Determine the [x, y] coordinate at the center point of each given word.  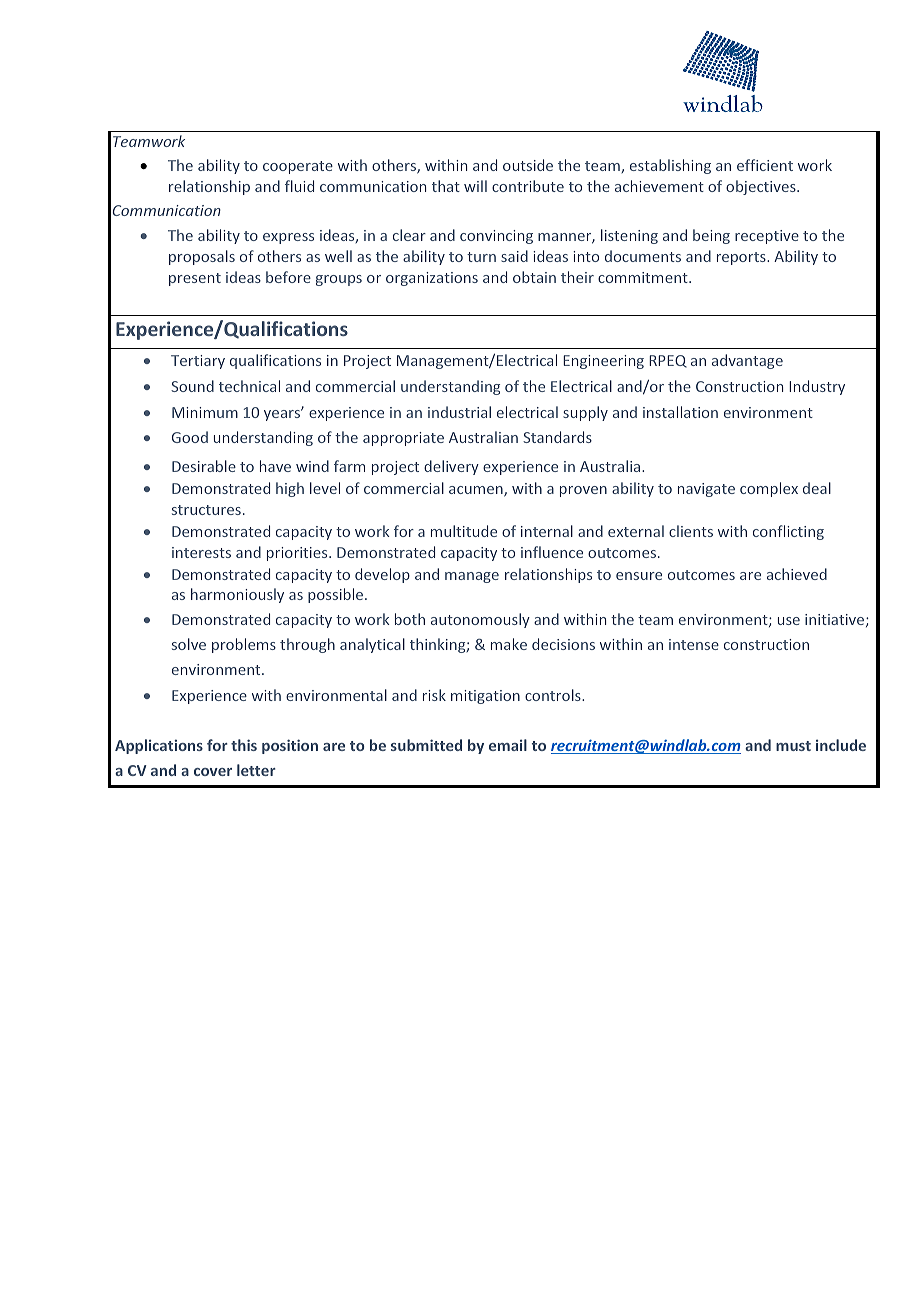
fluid [299, 186]
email [508, 745]
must [793, 746]
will [475, 186]
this [244, 745]
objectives [762, 187]
